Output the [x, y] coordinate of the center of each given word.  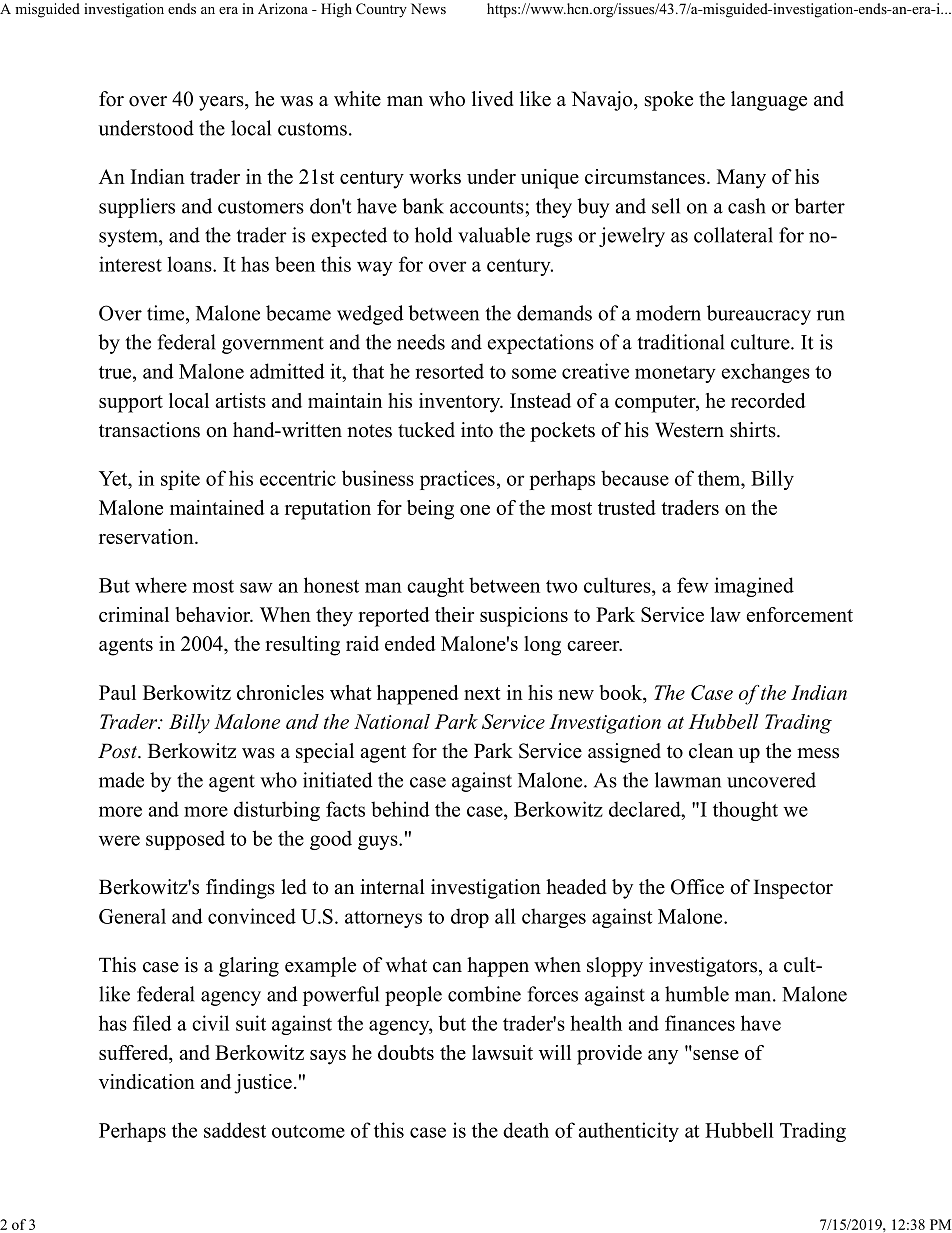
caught [435, 587]
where [161, 585]
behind [400, 809]
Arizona [283, 8]
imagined [754, 587]
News [428, 8]
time [167, 313]
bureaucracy [759, 315]
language [769, 101]
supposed [185, 840]
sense [715, 1053]
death [526, 1130]
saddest [235, 1130]
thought [745, 811]
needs [421, 342]
